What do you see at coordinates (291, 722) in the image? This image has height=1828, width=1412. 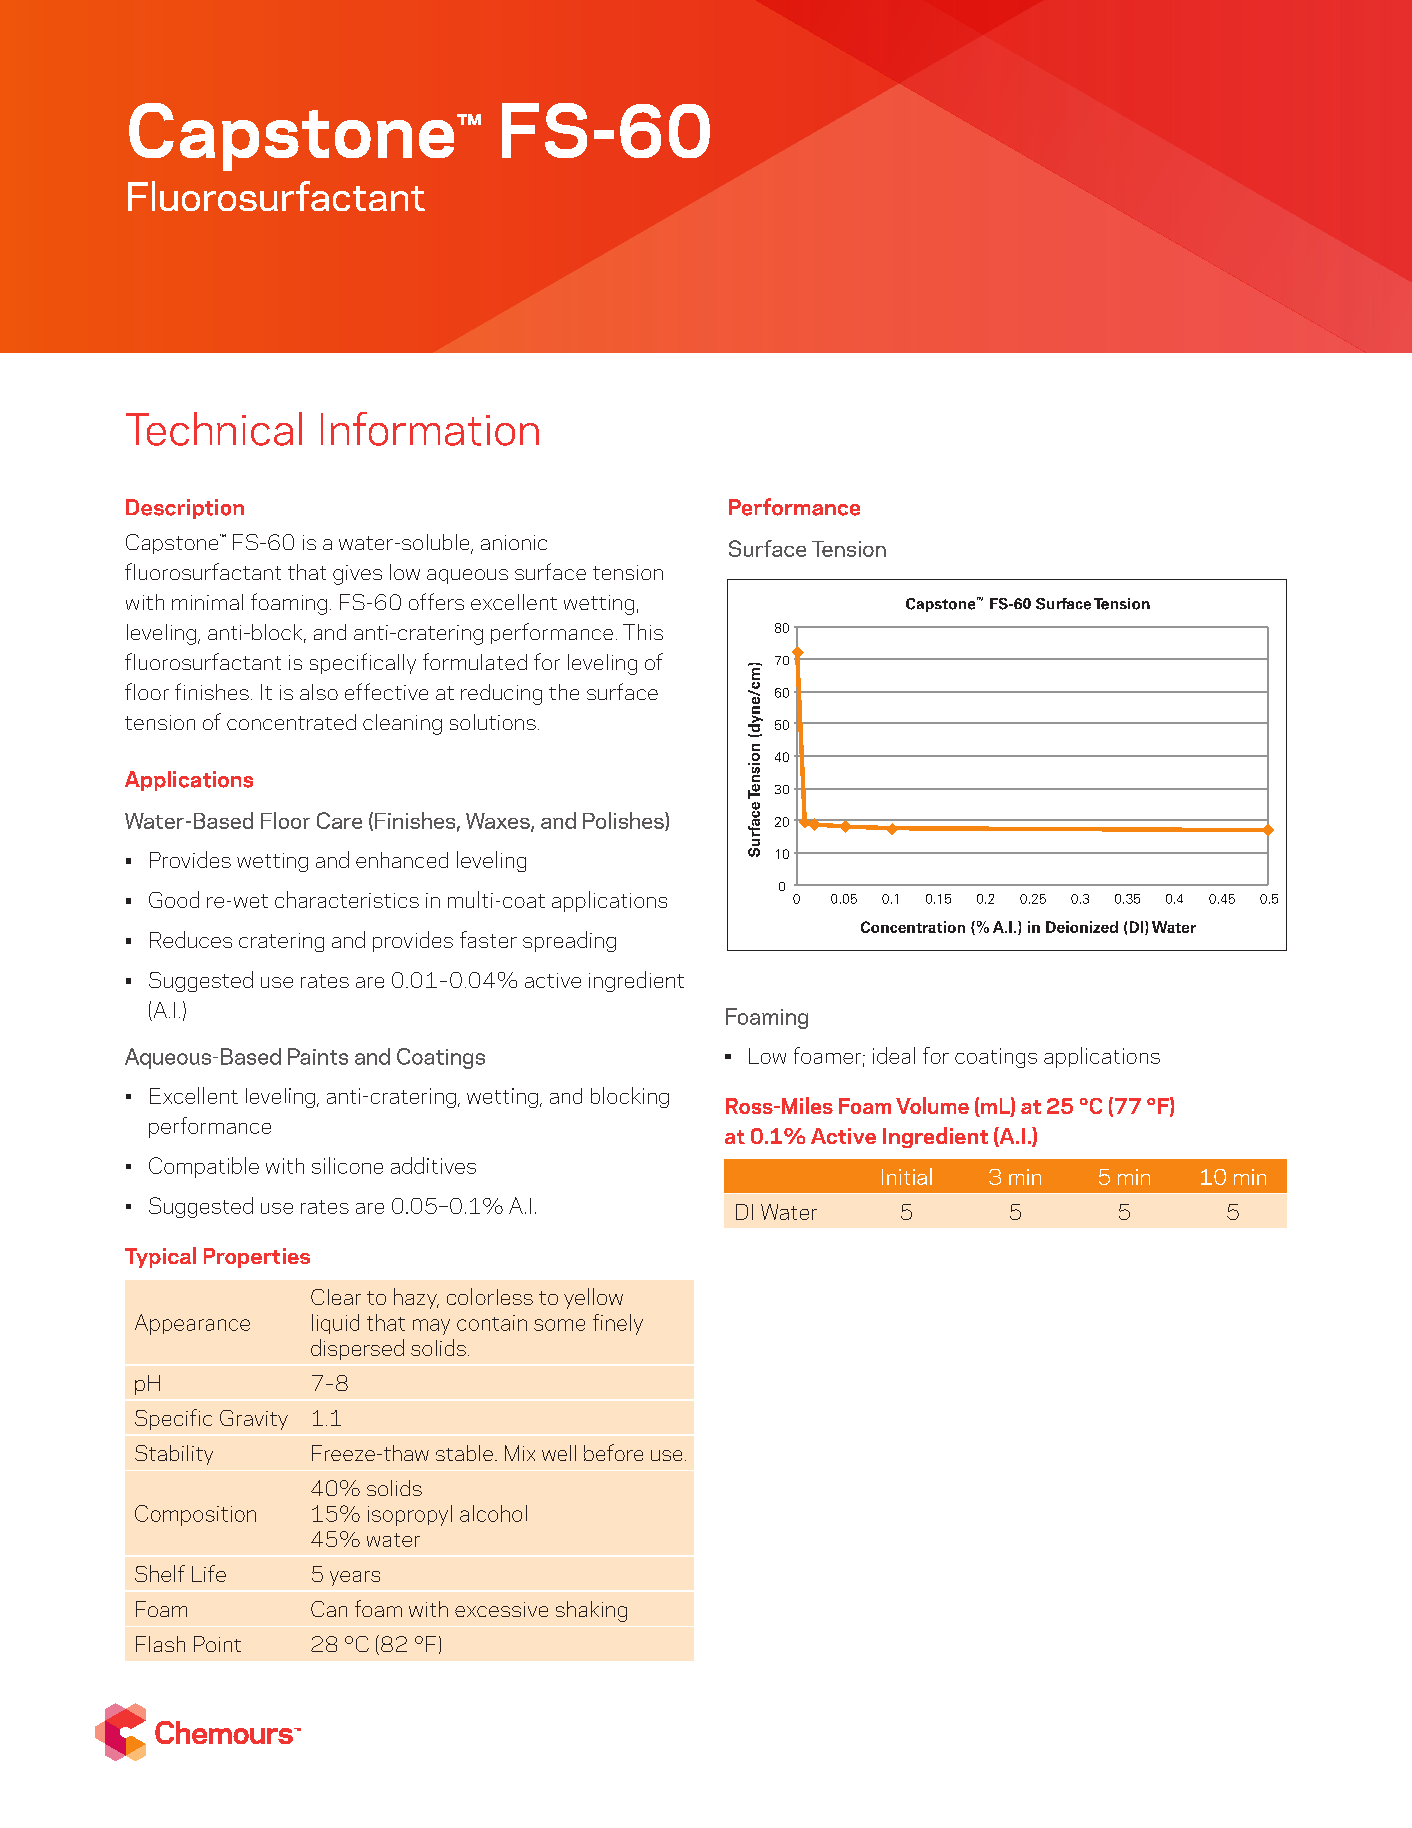 I see `concentrated` at bounding box center [291, 722].
